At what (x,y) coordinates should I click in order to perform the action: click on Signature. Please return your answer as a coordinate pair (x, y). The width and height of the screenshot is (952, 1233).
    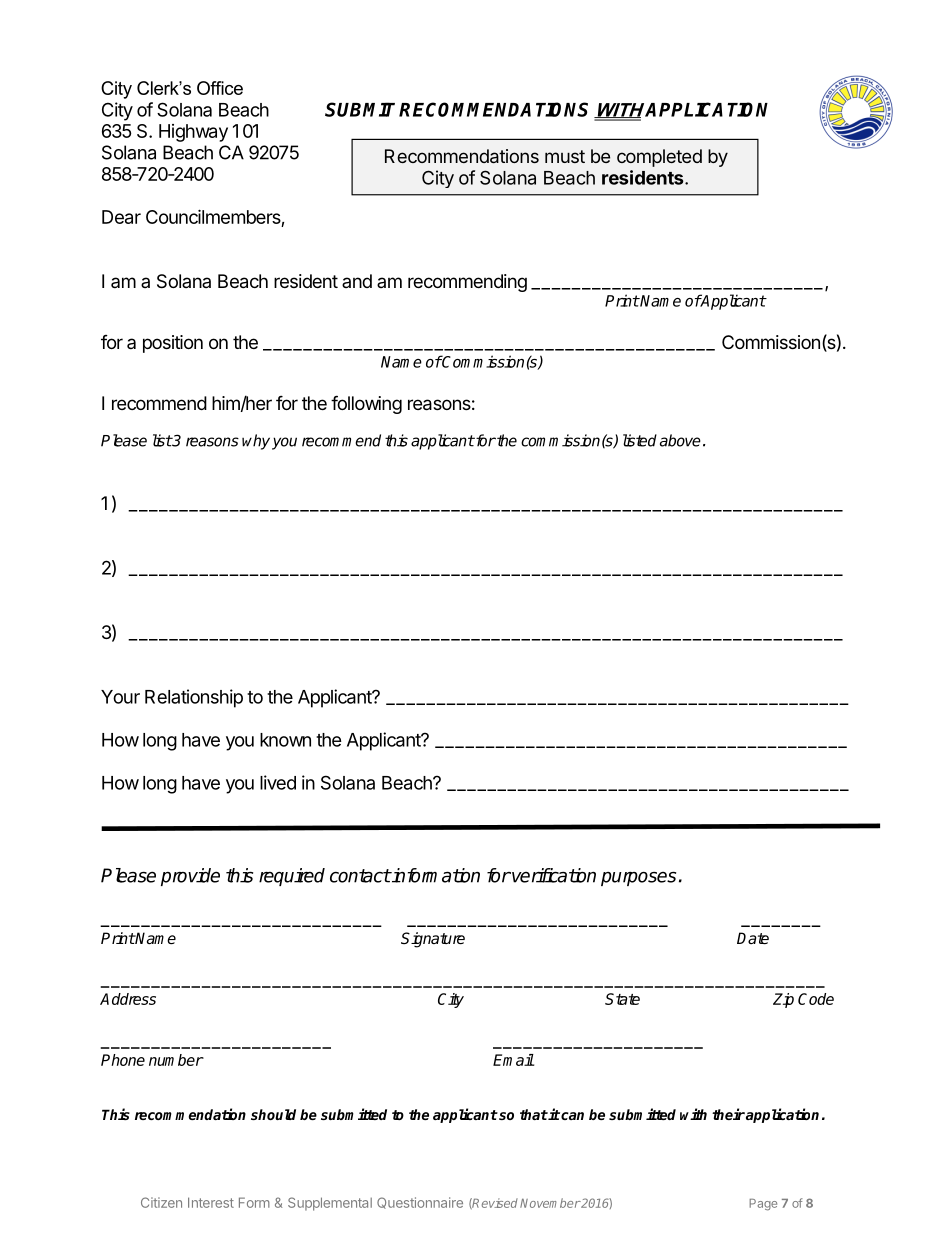
    Looking at the image, I should click on (433, 940).
